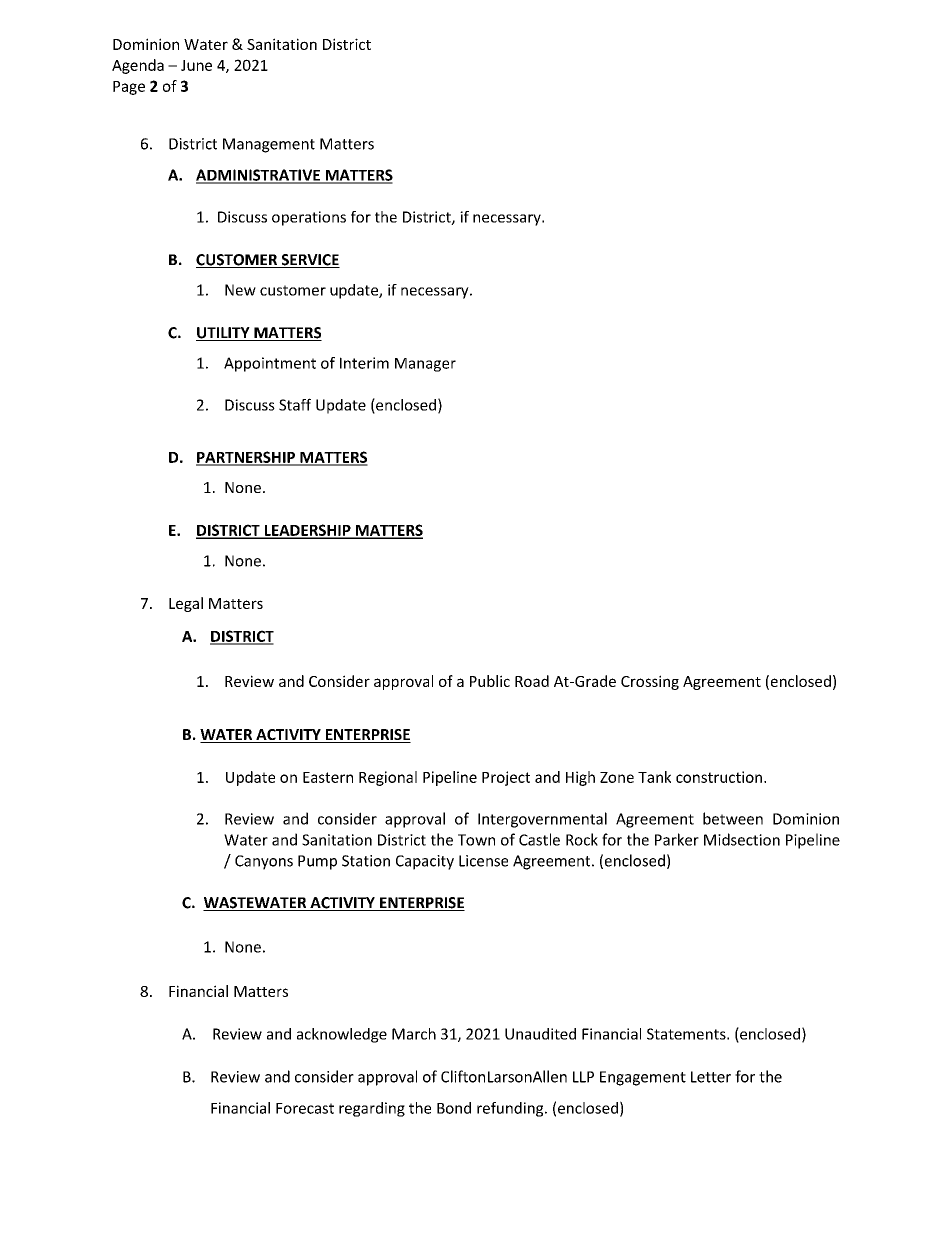 This screenshot has width=952, height=1233. I want to click on operations, so click(309, 218).
